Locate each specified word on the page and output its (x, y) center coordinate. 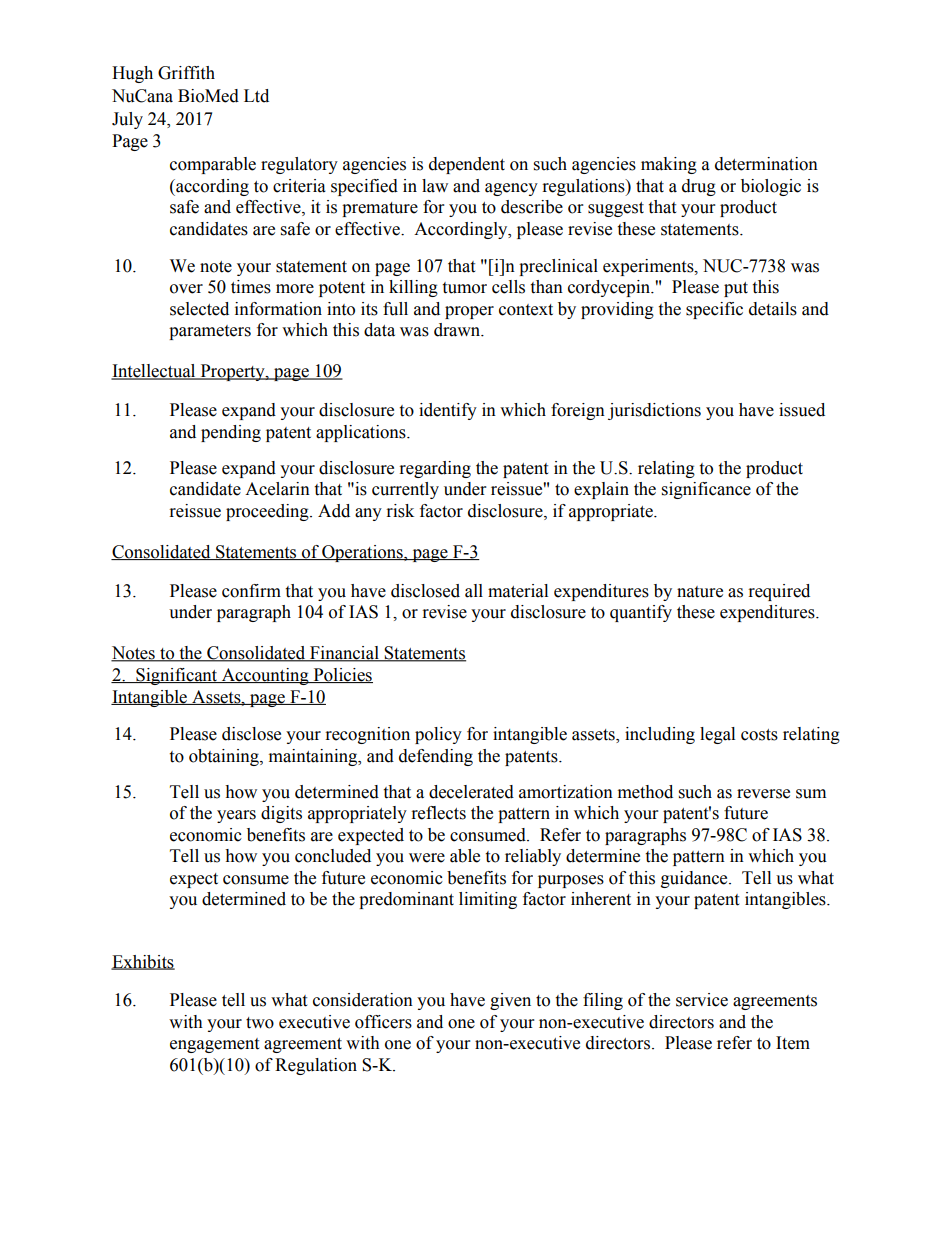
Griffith (186, 73)
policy (438, 735)
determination (766, 164)
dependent (467, 165)
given (510, 1001)
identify (448, 411)
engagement (214, 1045)
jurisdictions (654, 411)
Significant (177, 676)
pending (231, 433)
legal (717, 735)
